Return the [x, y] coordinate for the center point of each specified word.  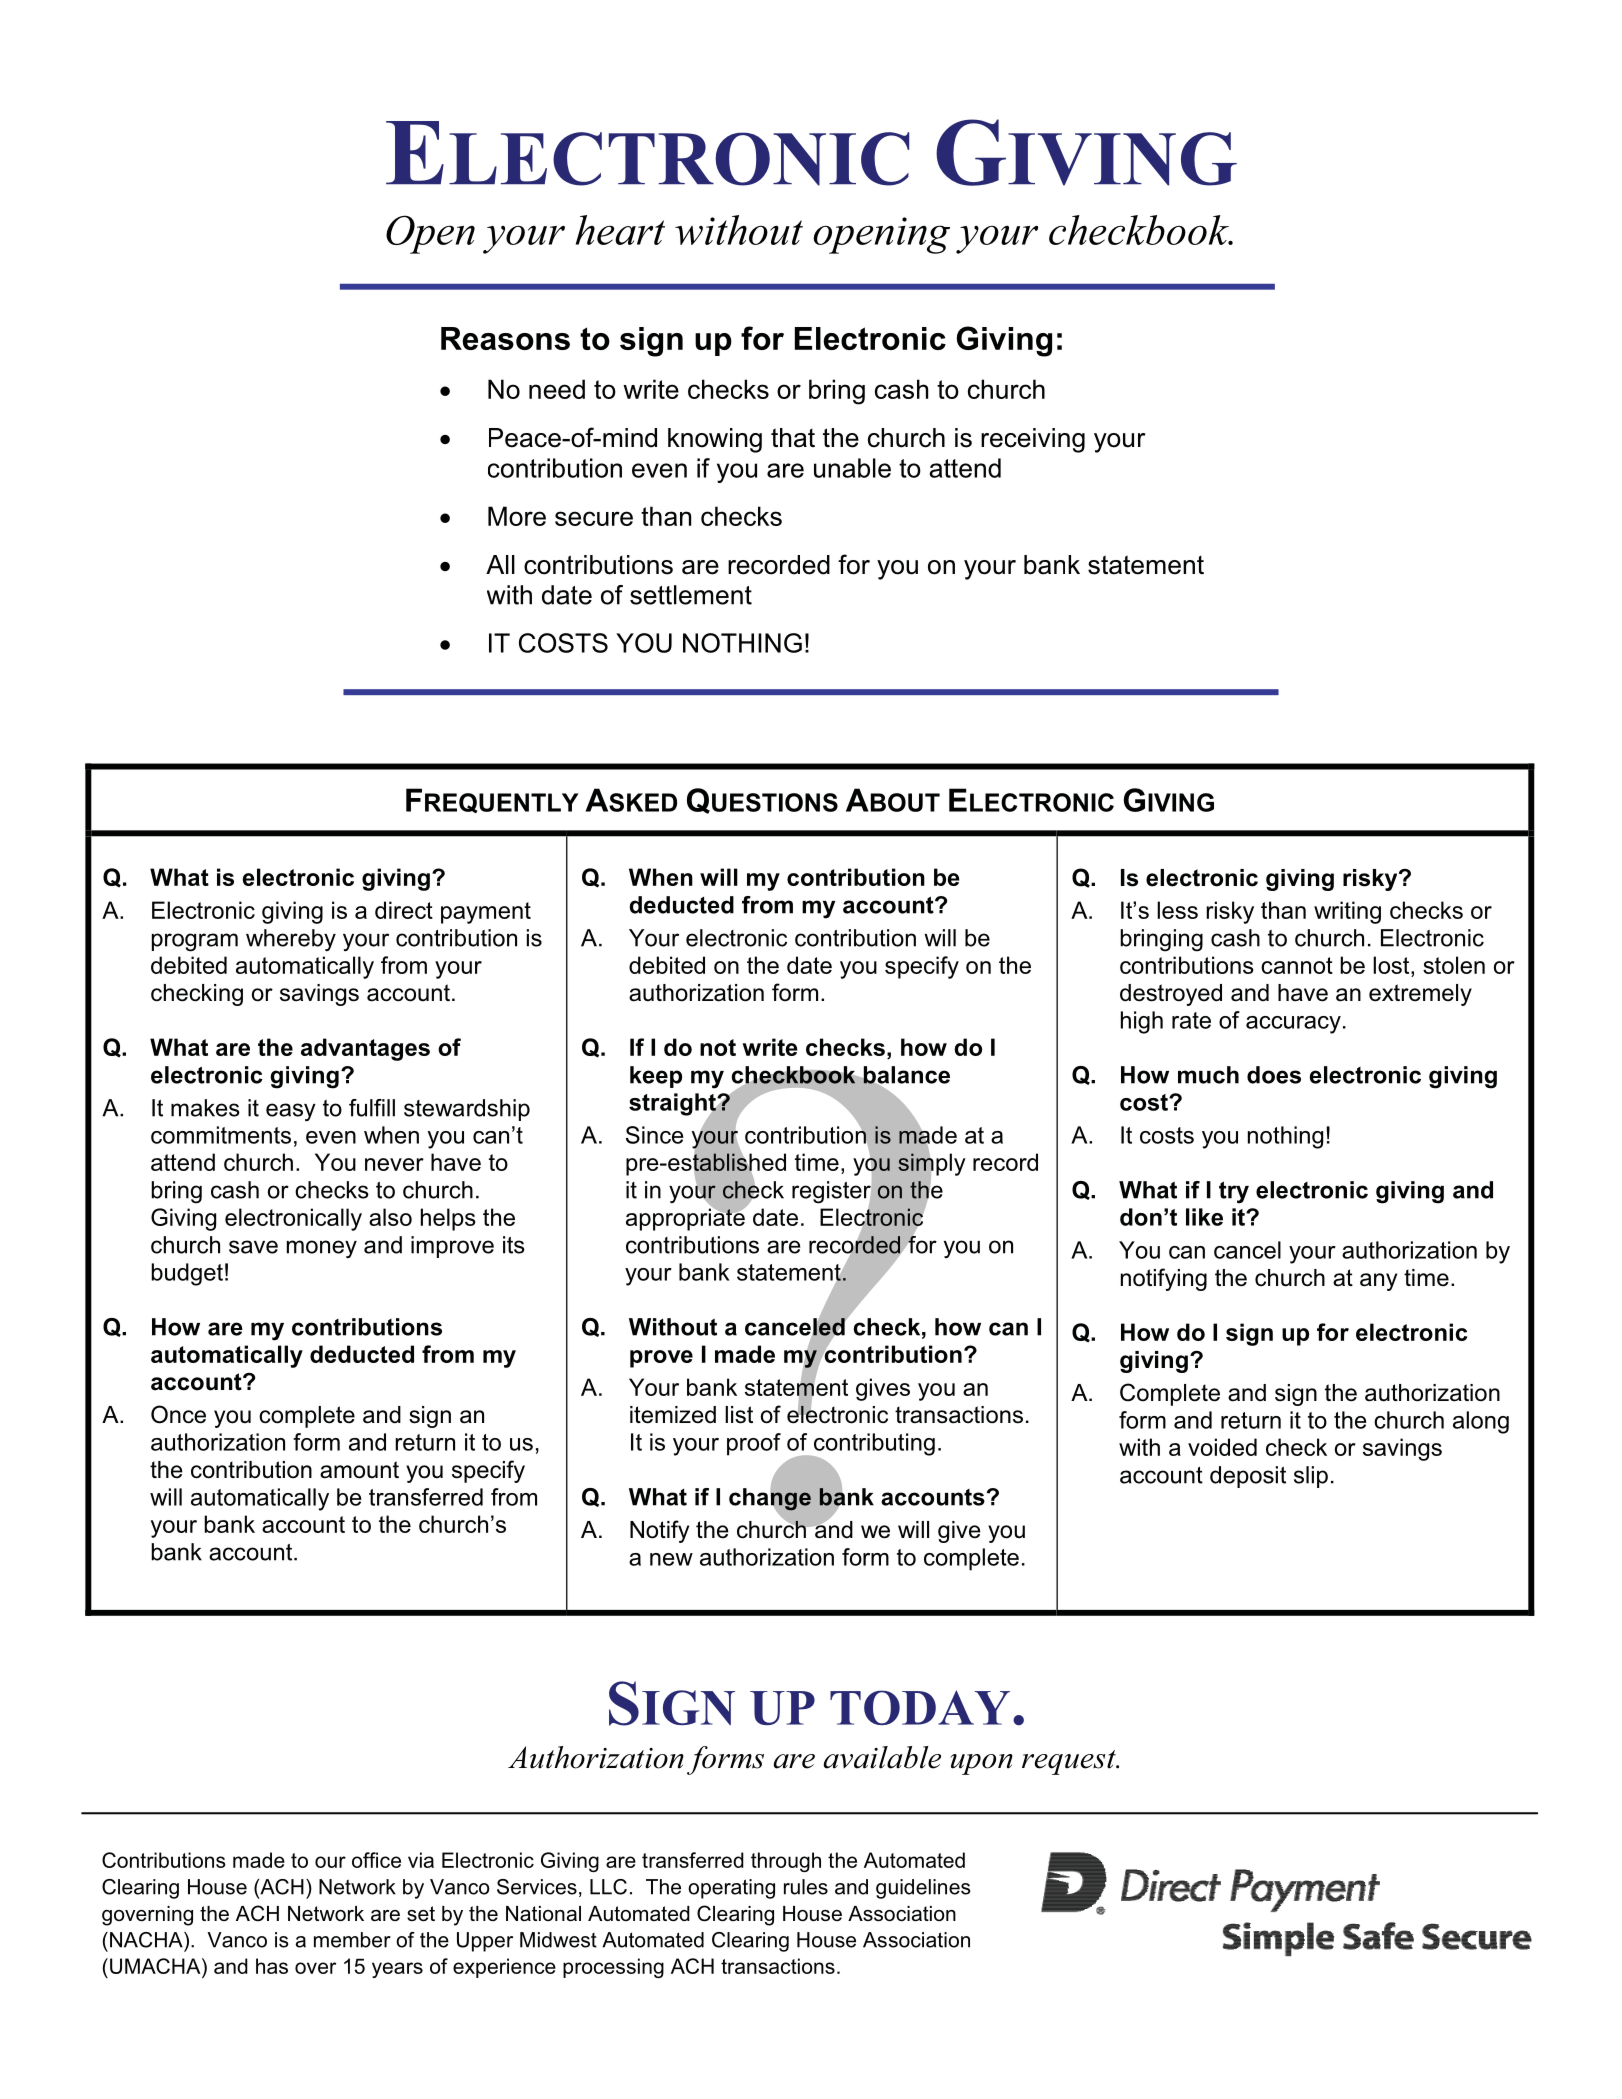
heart [620, 230]
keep [656, 1077]
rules [806, 1887]
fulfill [372, 1108]
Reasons [505, 338]
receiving [1033, 440]
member [352, 1940]
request [1070, 1762]
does [1274, 1075]
